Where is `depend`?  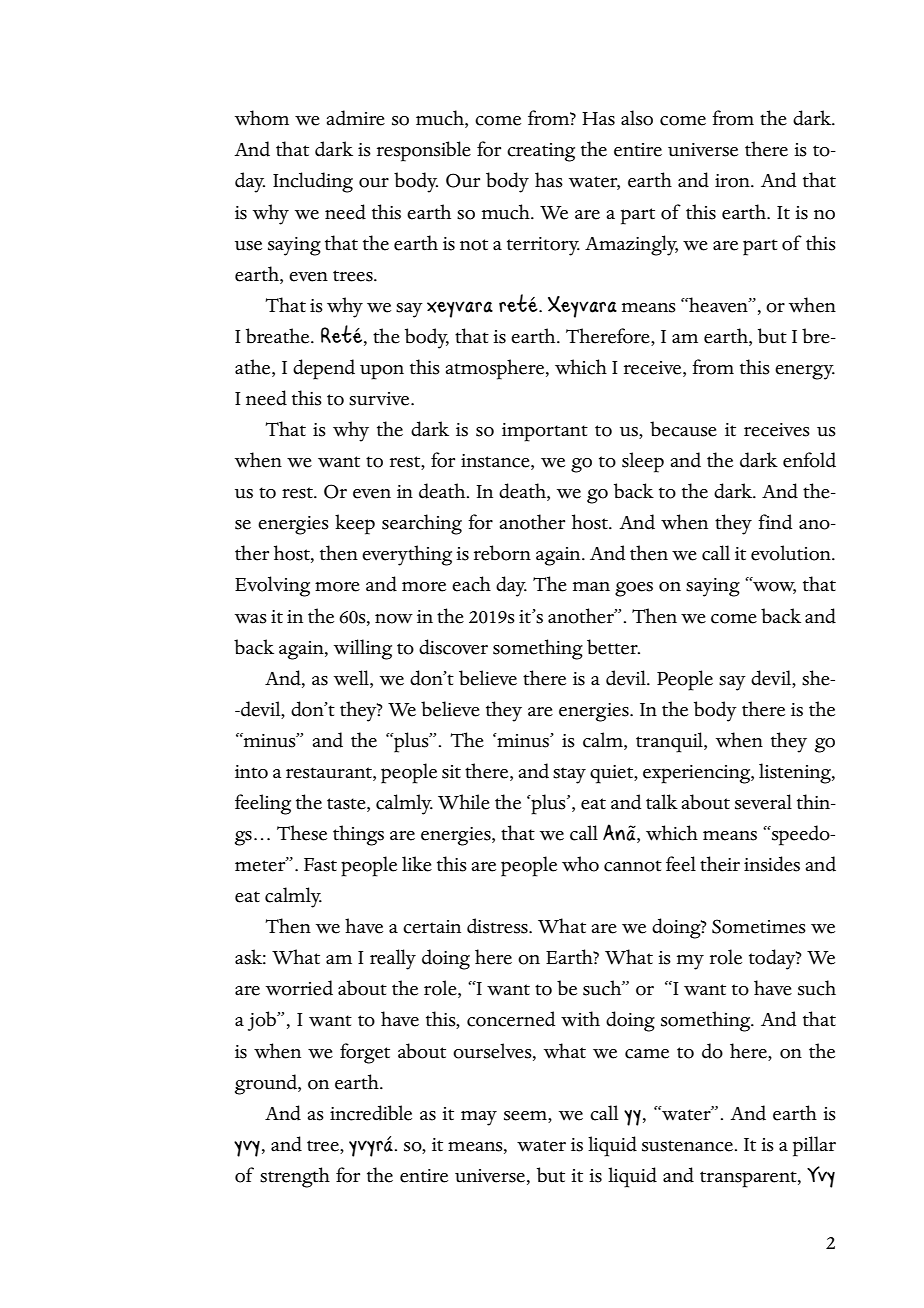
depend is located at coordinates (324, 369).
